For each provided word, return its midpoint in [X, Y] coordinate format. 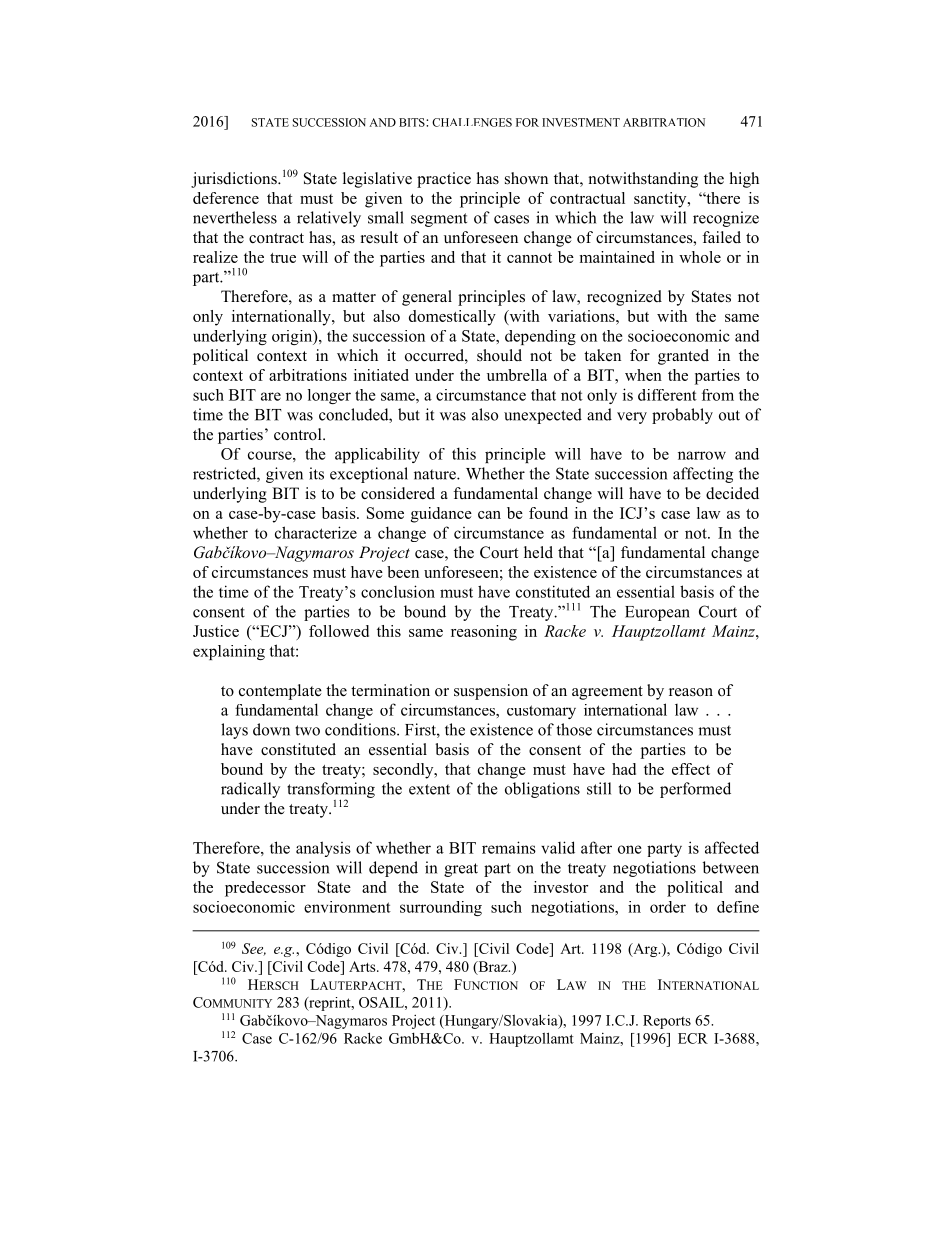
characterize [316, 532]
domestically [452, 318]
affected [732, 847]
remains [509, 847]
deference [226, 198]
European [657, 613]
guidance [441, 515]
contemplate [280, 692]
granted [683, 357]
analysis [323, 849]
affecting [703, 475]
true [283, 258]
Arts [363, 966]
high [744, 180]
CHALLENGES [472, 122]
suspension [491, 692]
